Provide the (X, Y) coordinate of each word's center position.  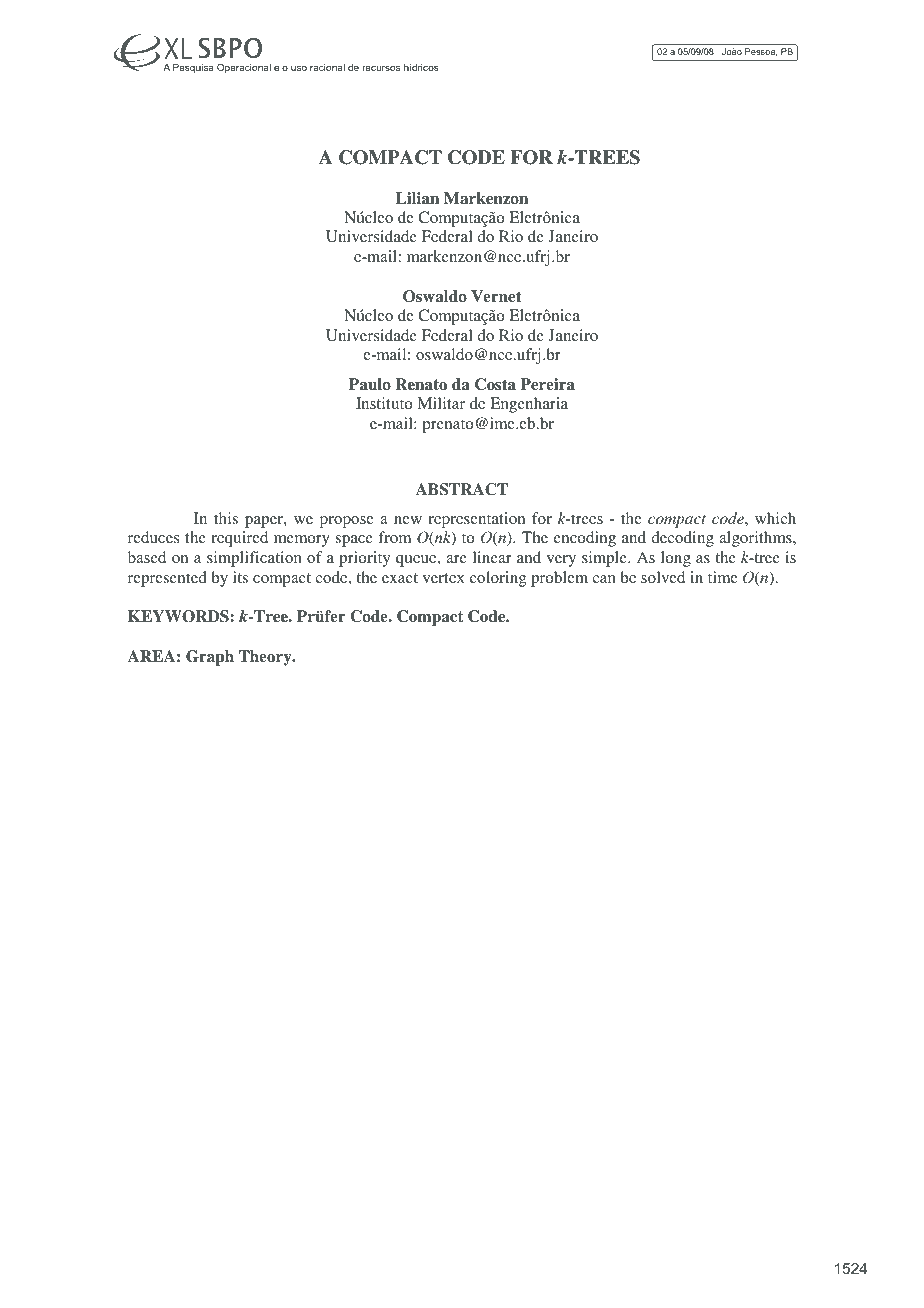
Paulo (370, 384)
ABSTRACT (462, 489)
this (226, 518)
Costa (495, 384)
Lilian (417, 198)
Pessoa (761, 52)
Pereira (547, 384)
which (775, 518)
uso (299, 68)
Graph (210, 658)
